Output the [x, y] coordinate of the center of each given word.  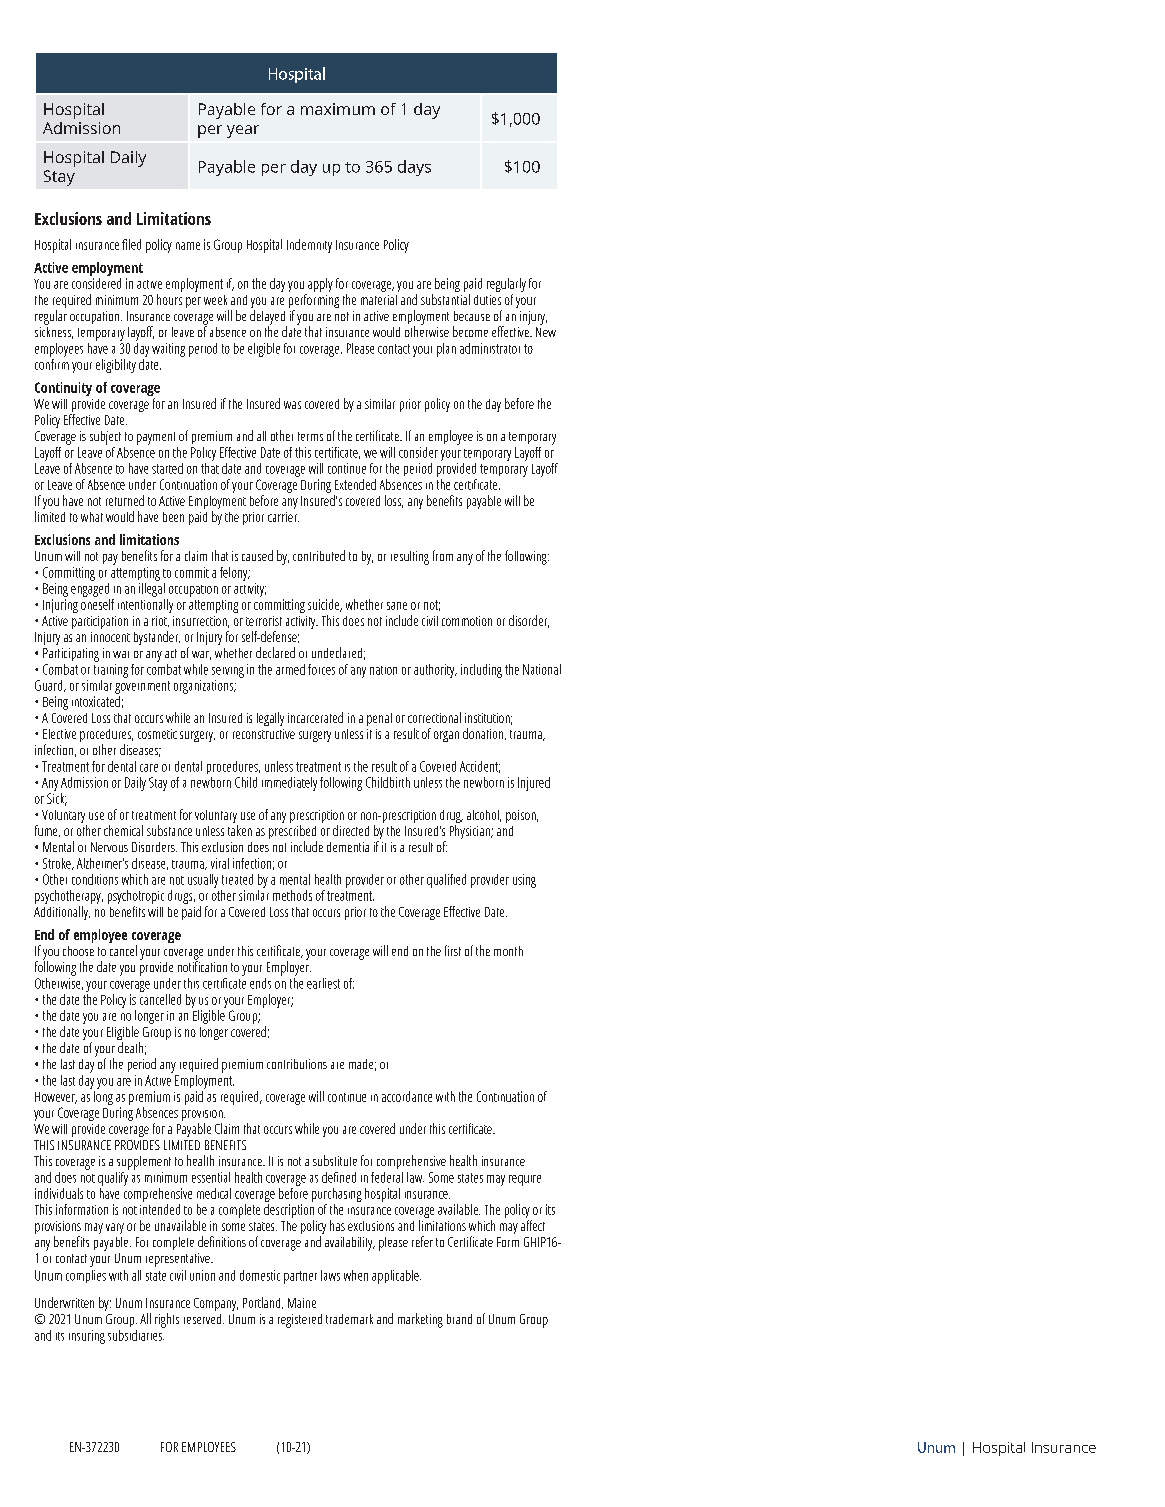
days [414, 168]
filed [131, 244]
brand [459, 1319]
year [243, 131]
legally [270, 719]
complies [86, 1276]
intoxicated [96, 700]
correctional [434, 717]
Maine [302, 1303]
